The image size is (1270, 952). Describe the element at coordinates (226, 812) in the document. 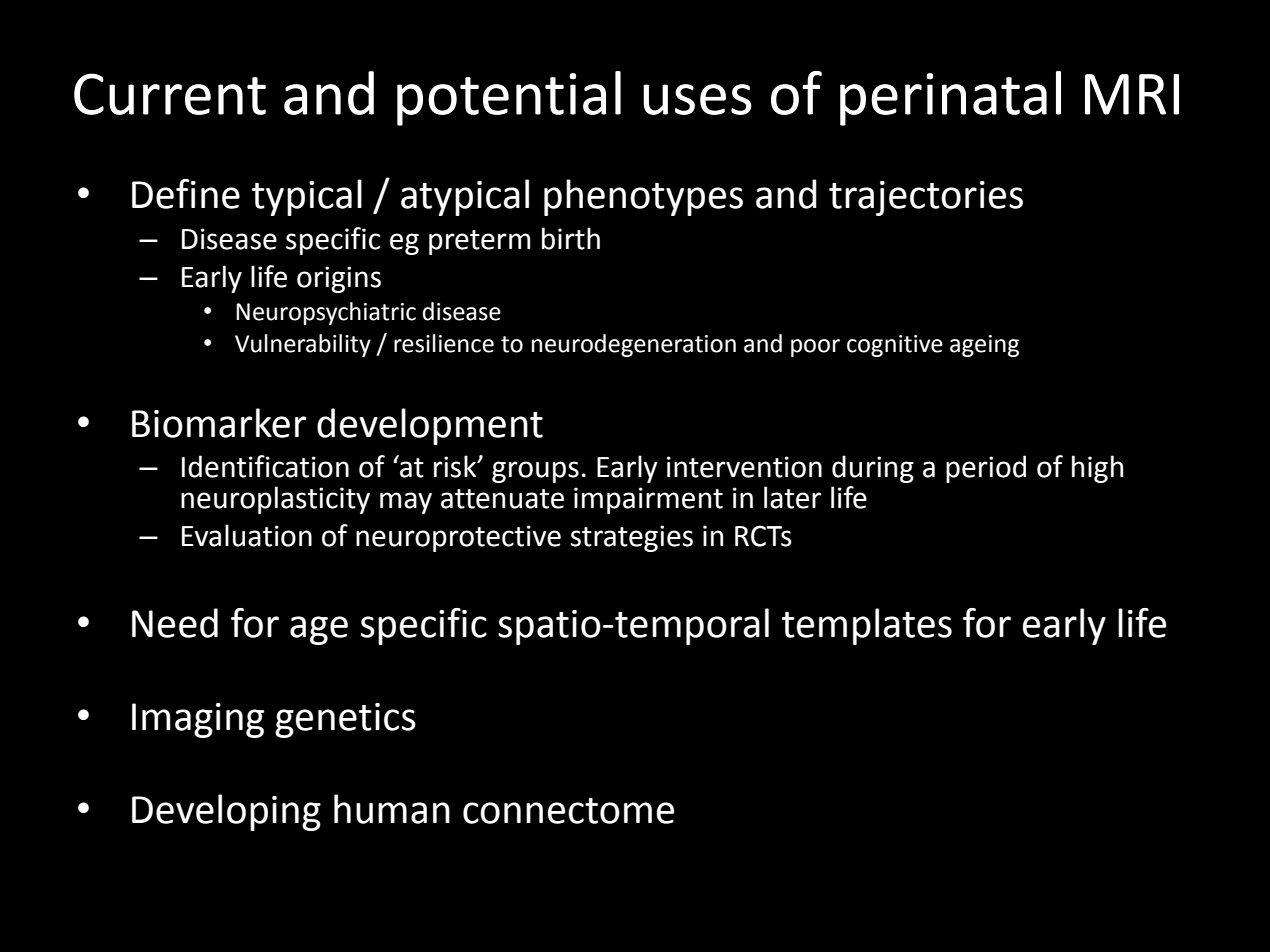

I see `Developing` at that location.
